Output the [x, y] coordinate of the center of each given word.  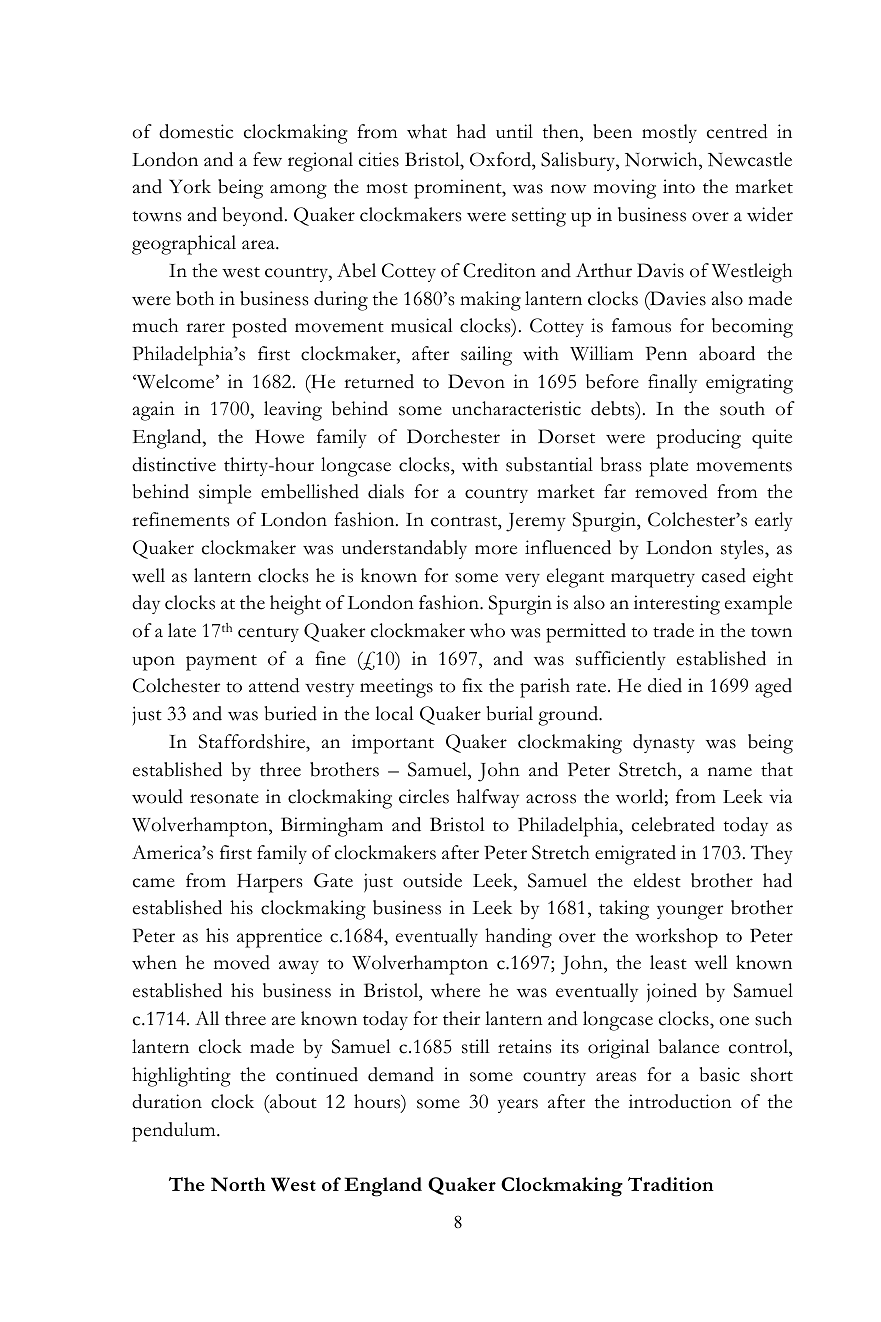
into [679, 186]
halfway [488, 798]
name [730, 772]
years [518, 1106]
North [238, 1184]
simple [225, 494]
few [267, 159]
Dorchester [453, 436]
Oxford [501, 159]
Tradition [671, 1184]
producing [699, 439]
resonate [224, 798]
